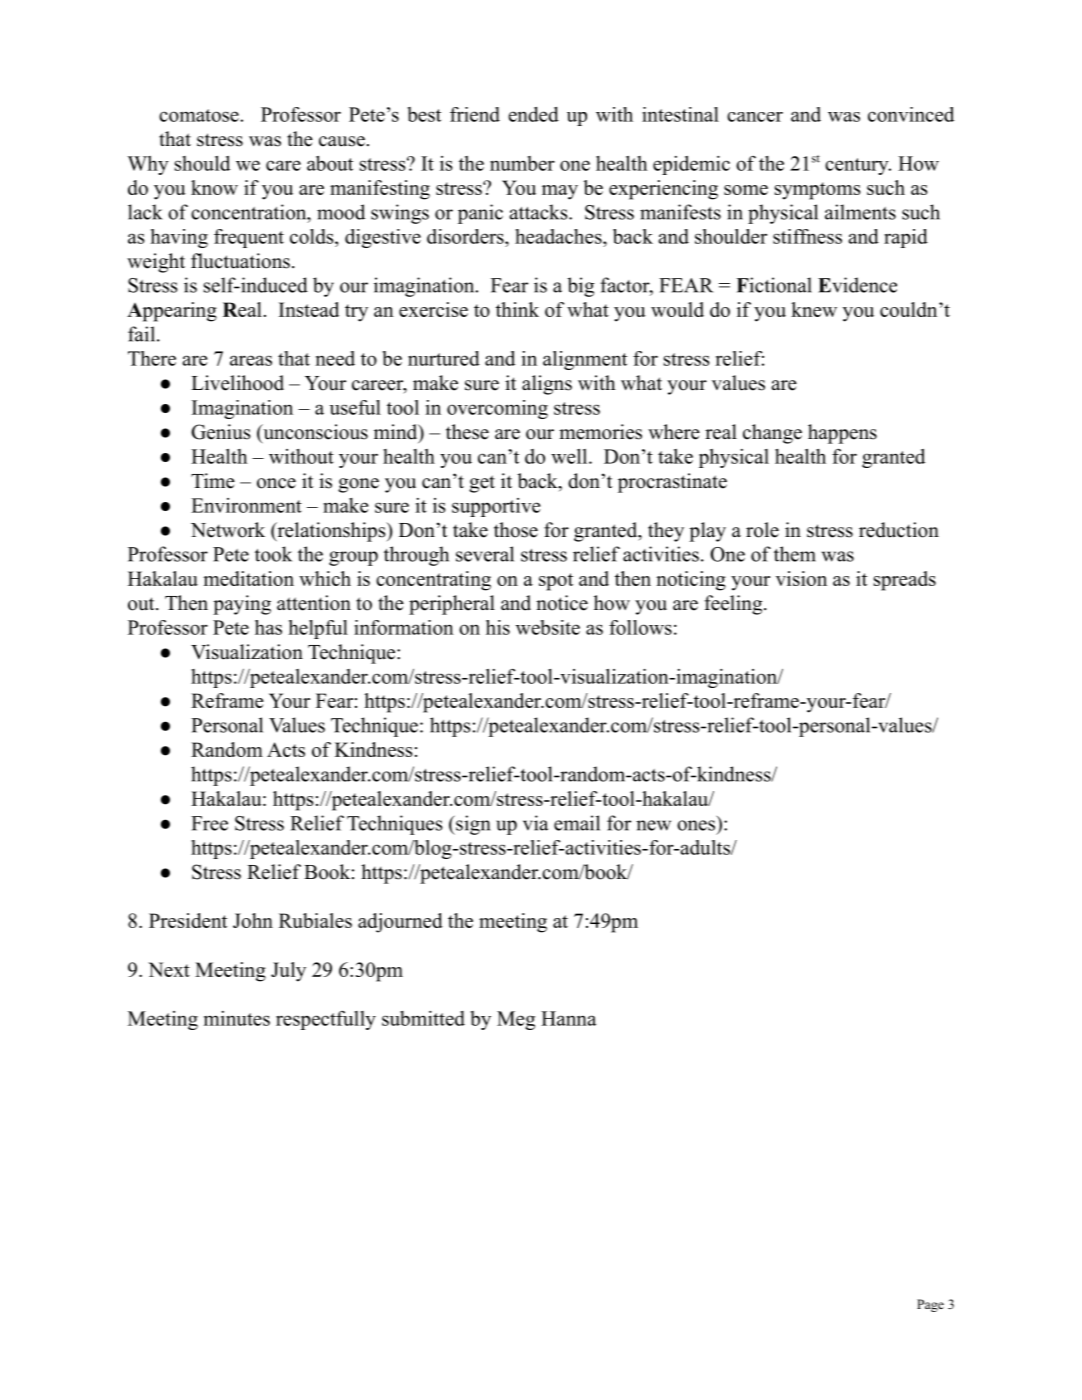 The height and width of the image is (1400, 1082). Describe the element at coordinates (214, 187) in the image. I see `know` at that location.
